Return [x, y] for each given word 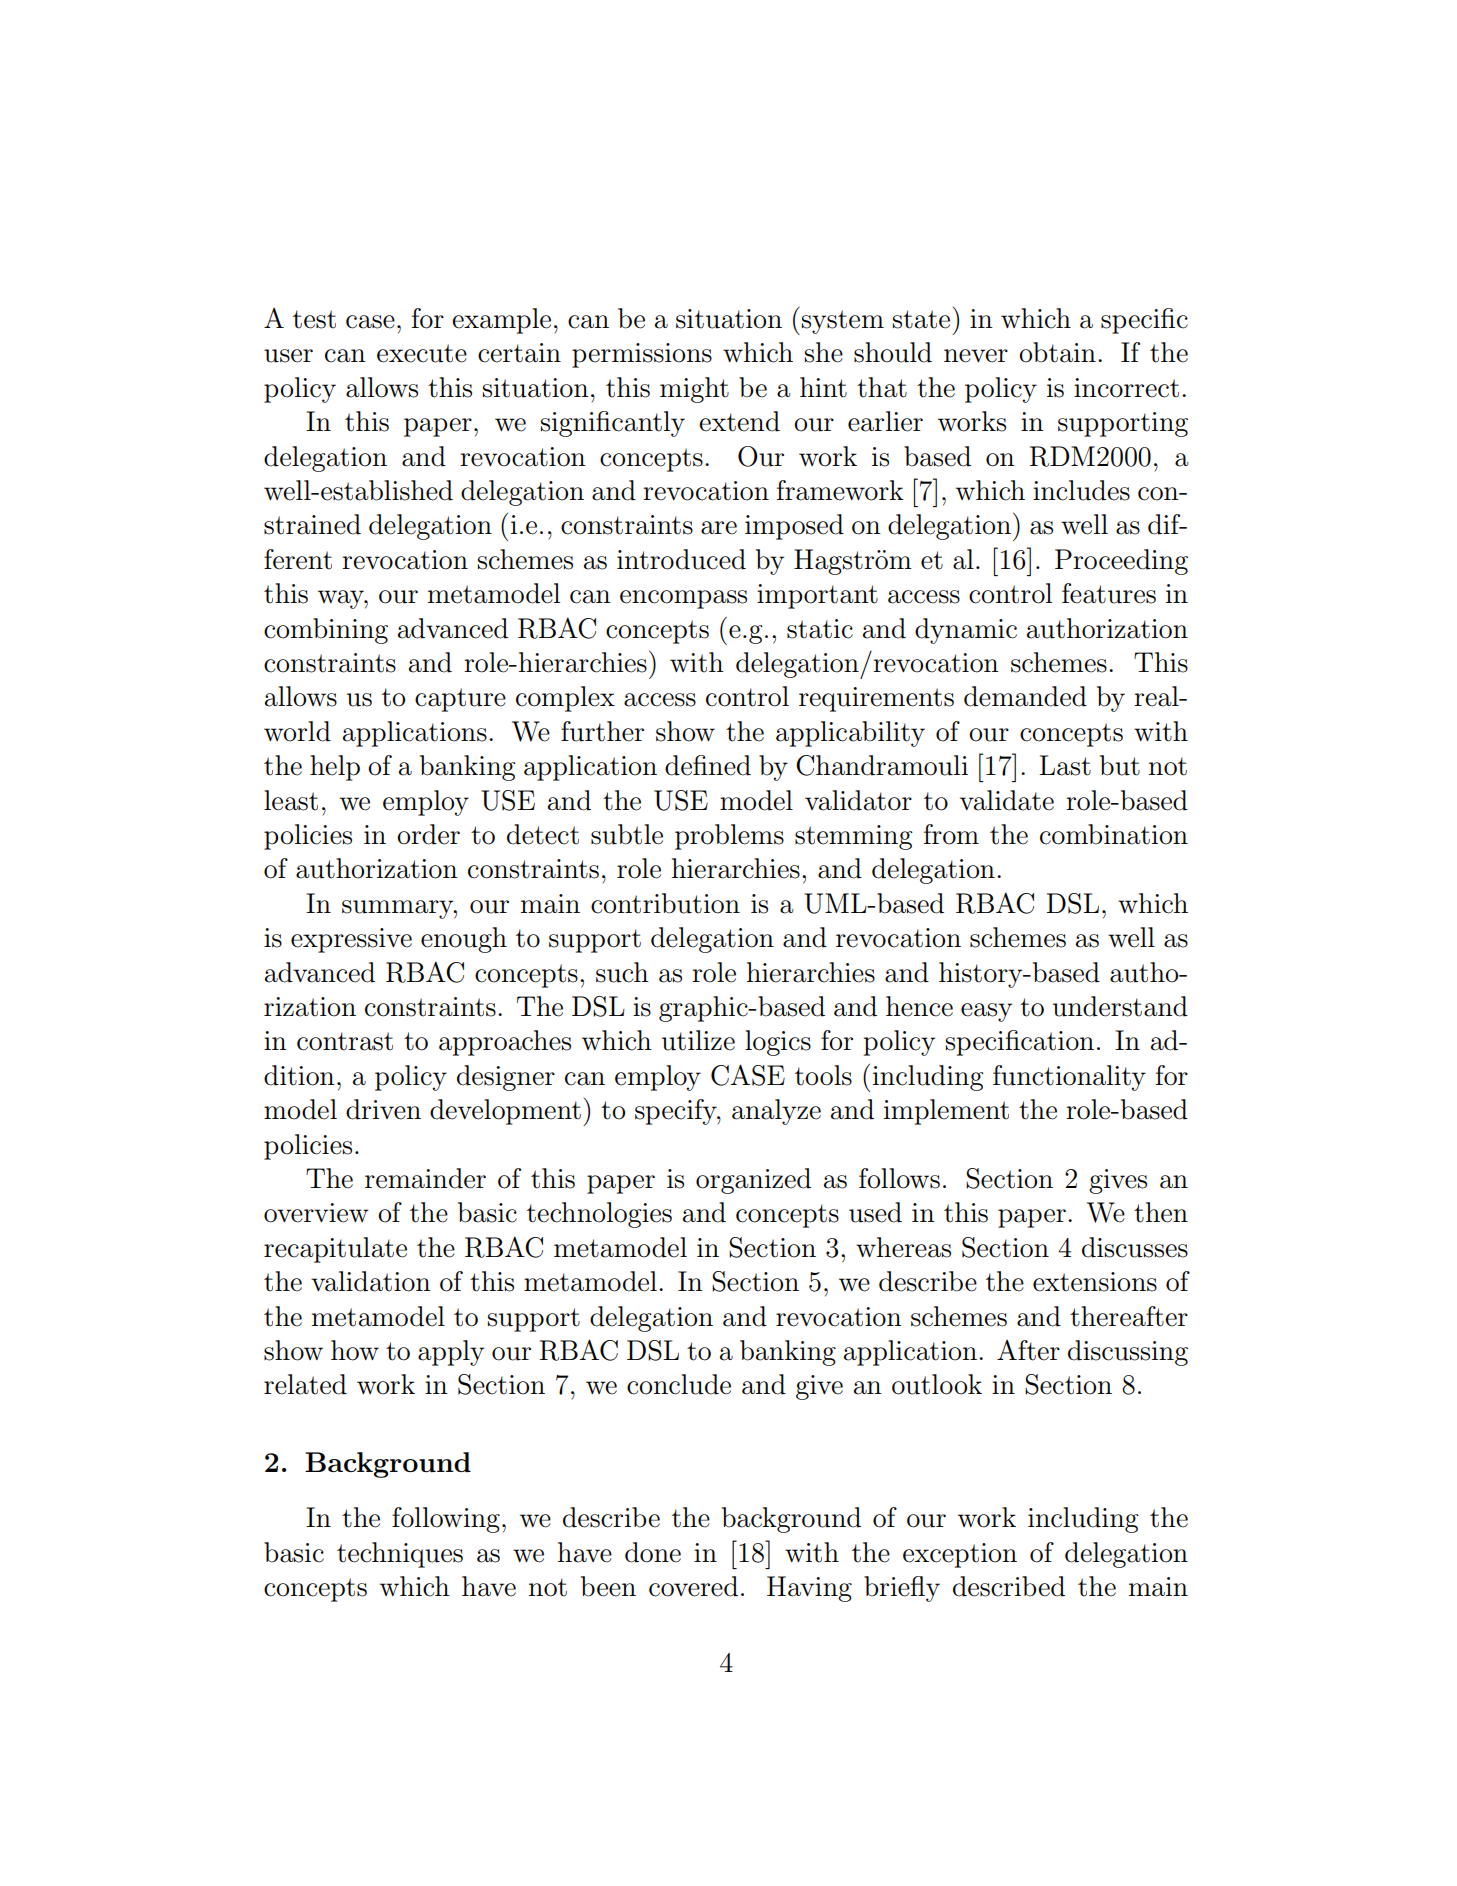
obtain [1057, 352]
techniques [400, 1555]
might [694, 390]
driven [383, 1109]
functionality [1069, 1078]
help [335, 768]
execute [422, 353]
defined [708, 765]
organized [753, 1181]
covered [693, 1586]
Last [1065, 765]
